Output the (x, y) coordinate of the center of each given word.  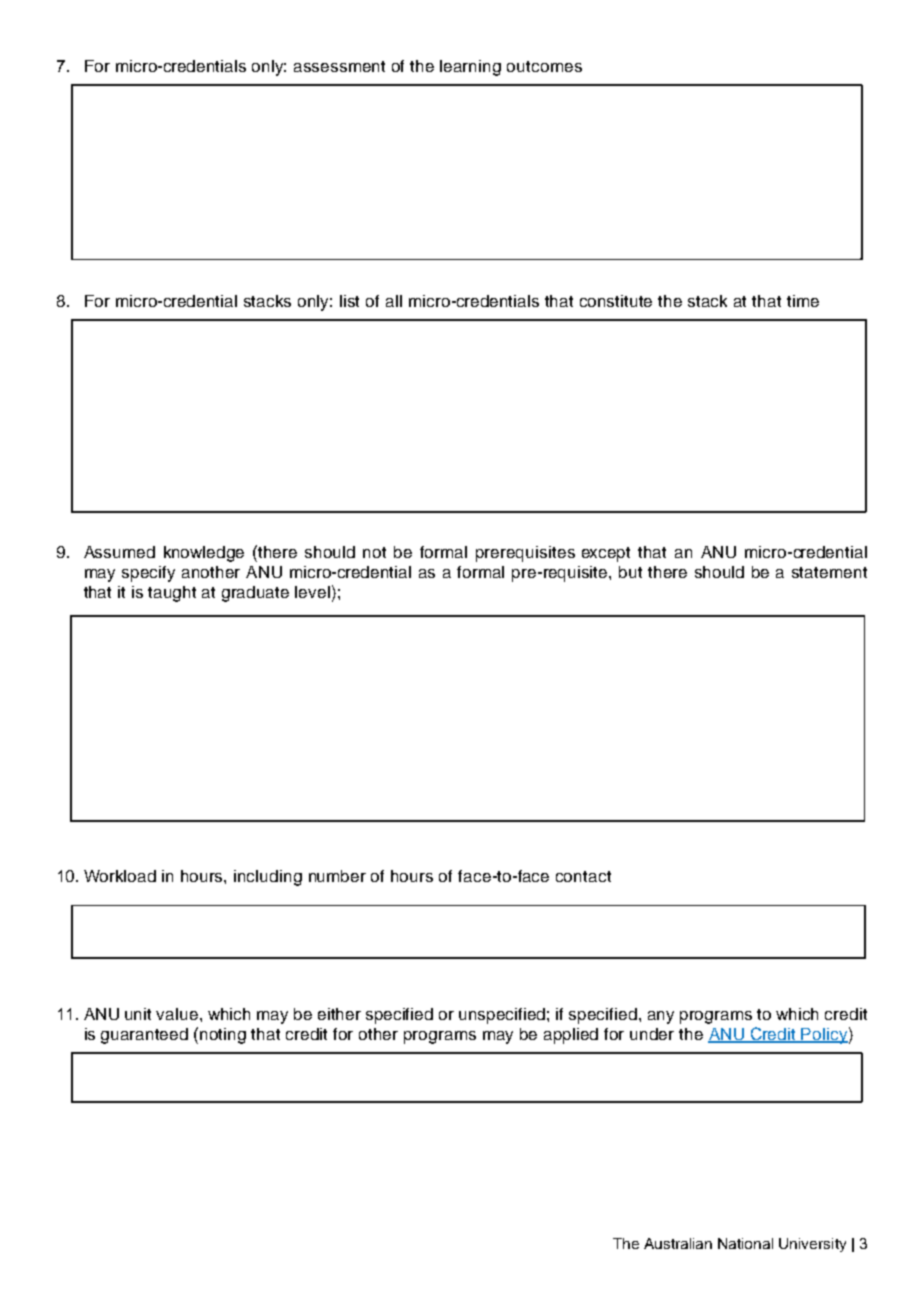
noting (223, 1036)
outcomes (544, 66)
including (268, 878)
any (661, 1017)
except (606, 554)
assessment (339, 66)
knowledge (204, 554)
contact (583, 876)
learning (470, 68)
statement (829, 572)
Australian (678, 1243)
